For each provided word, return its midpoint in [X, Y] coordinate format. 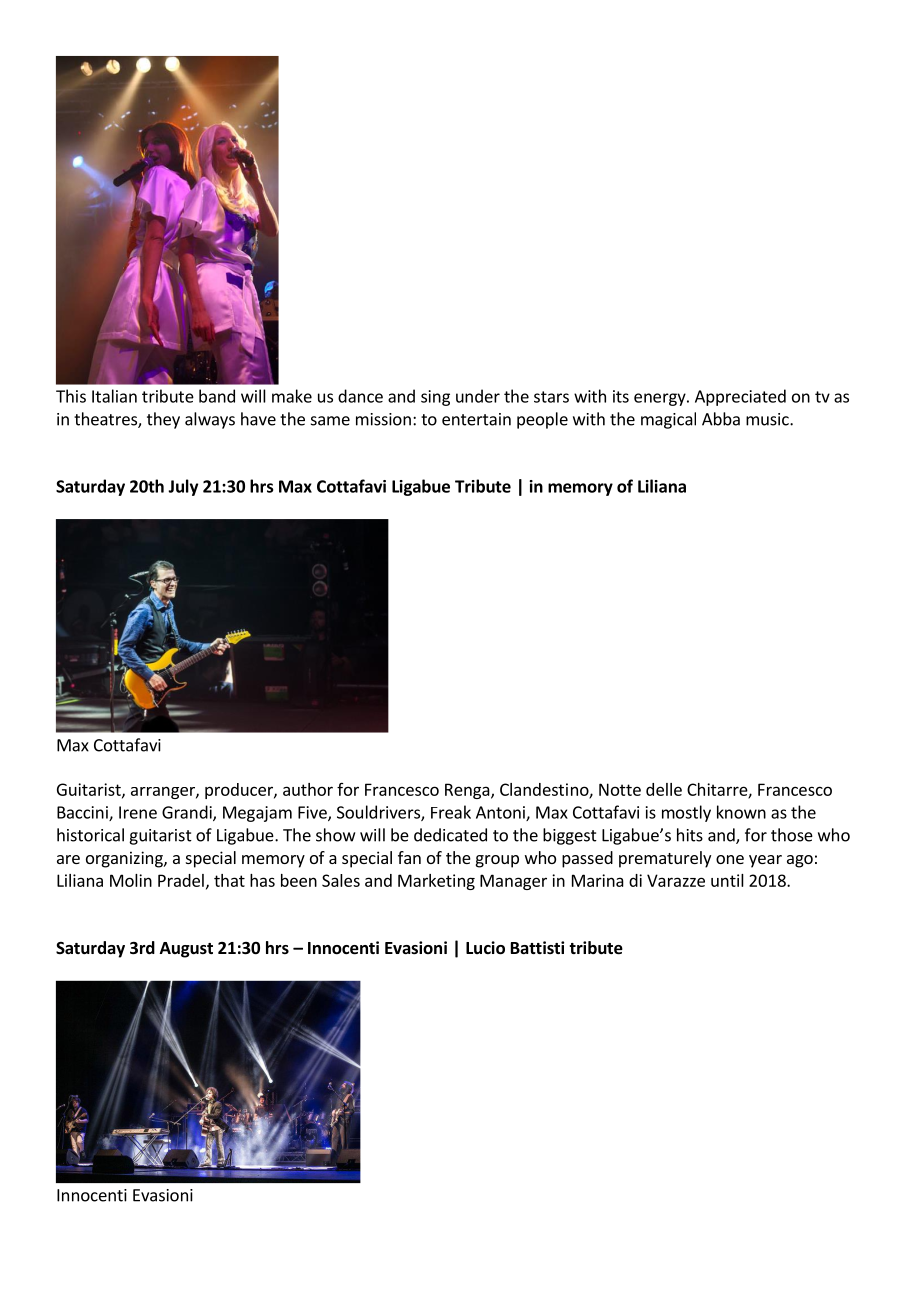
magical [668, 420]
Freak [451, 812]
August [186, 950]
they [163, 420]
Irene [138, 812]
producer [240, 791]
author [308, 789]
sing [435, 398]
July [183, 487]
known [741, 812]
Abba [721, 419]
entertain [476, 419]
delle [664, 789]
